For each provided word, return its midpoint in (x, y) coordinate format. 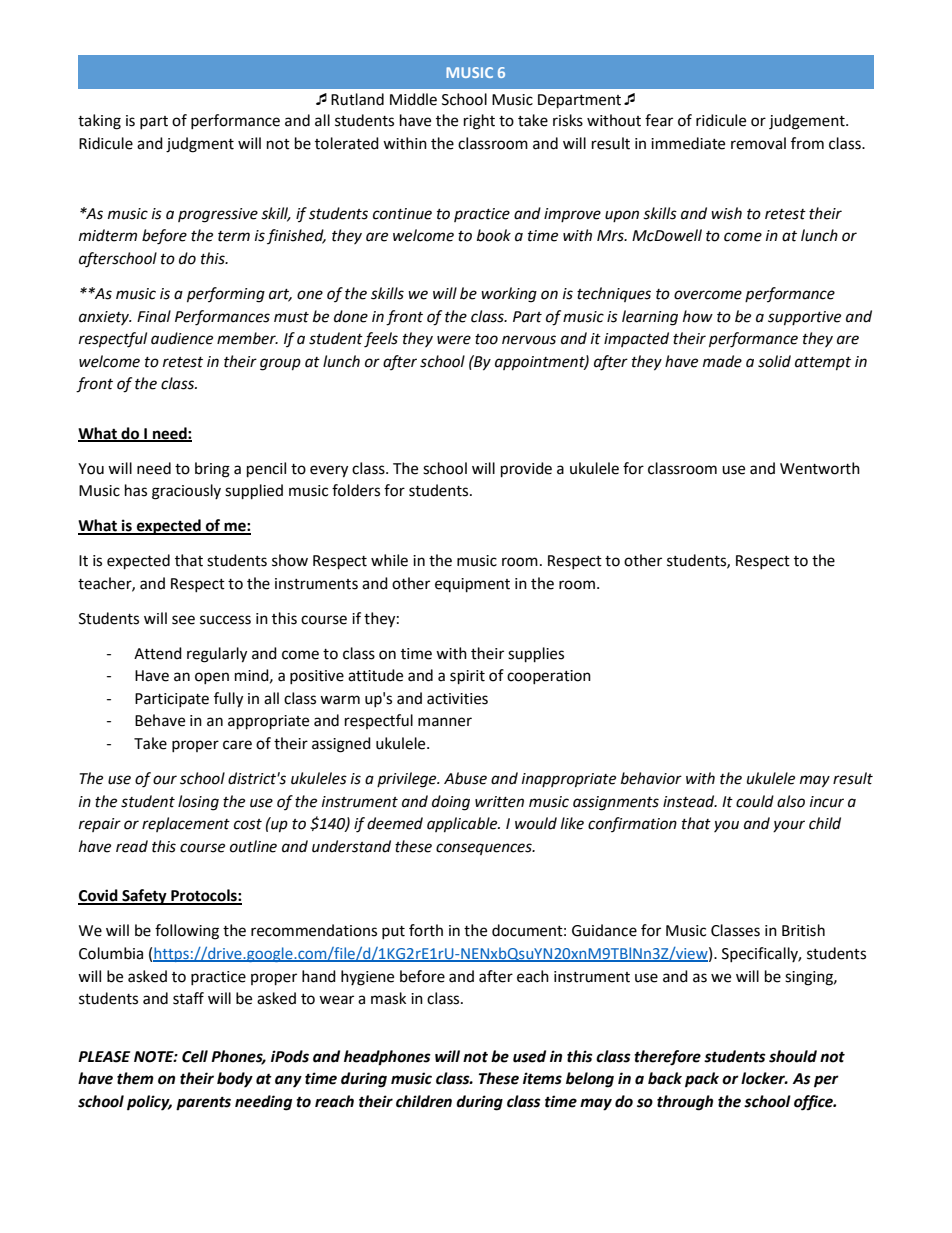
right (479, 122)
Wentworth (820, 468)
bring (212, 470)
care (237, 745)
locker (764, 1078)
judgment (200, 145)
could (755, 801)
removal (758, 143)
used (529, 1056)
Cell (195, 1056)
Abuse (465, 778)
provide (526, 470)
